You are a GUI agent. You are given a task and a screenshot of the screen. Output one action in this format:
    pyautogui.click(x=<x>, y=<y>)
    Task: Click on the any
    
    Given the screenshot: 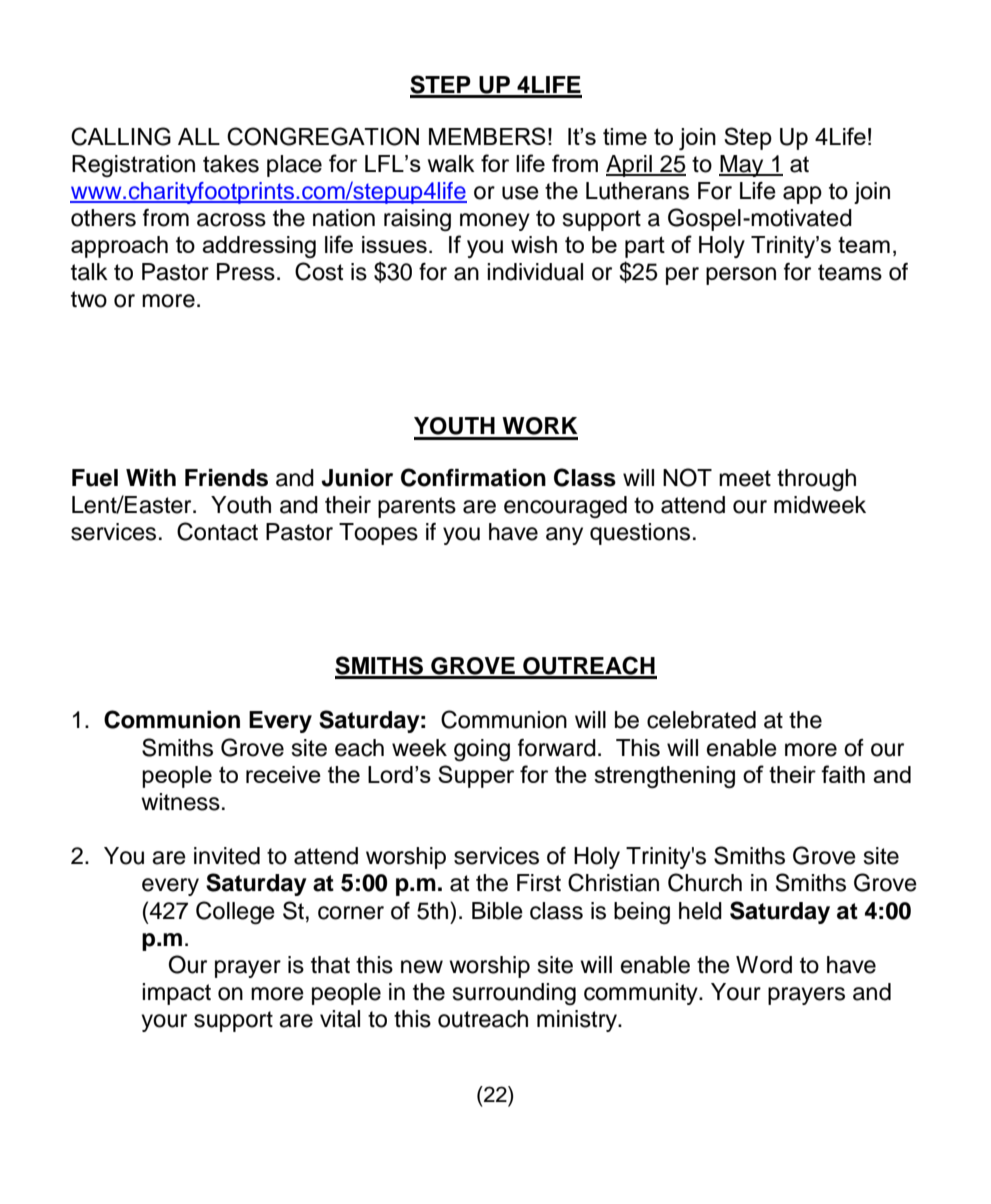 What is the action you would take?
    pyautogui.click(x=564, y=536)
